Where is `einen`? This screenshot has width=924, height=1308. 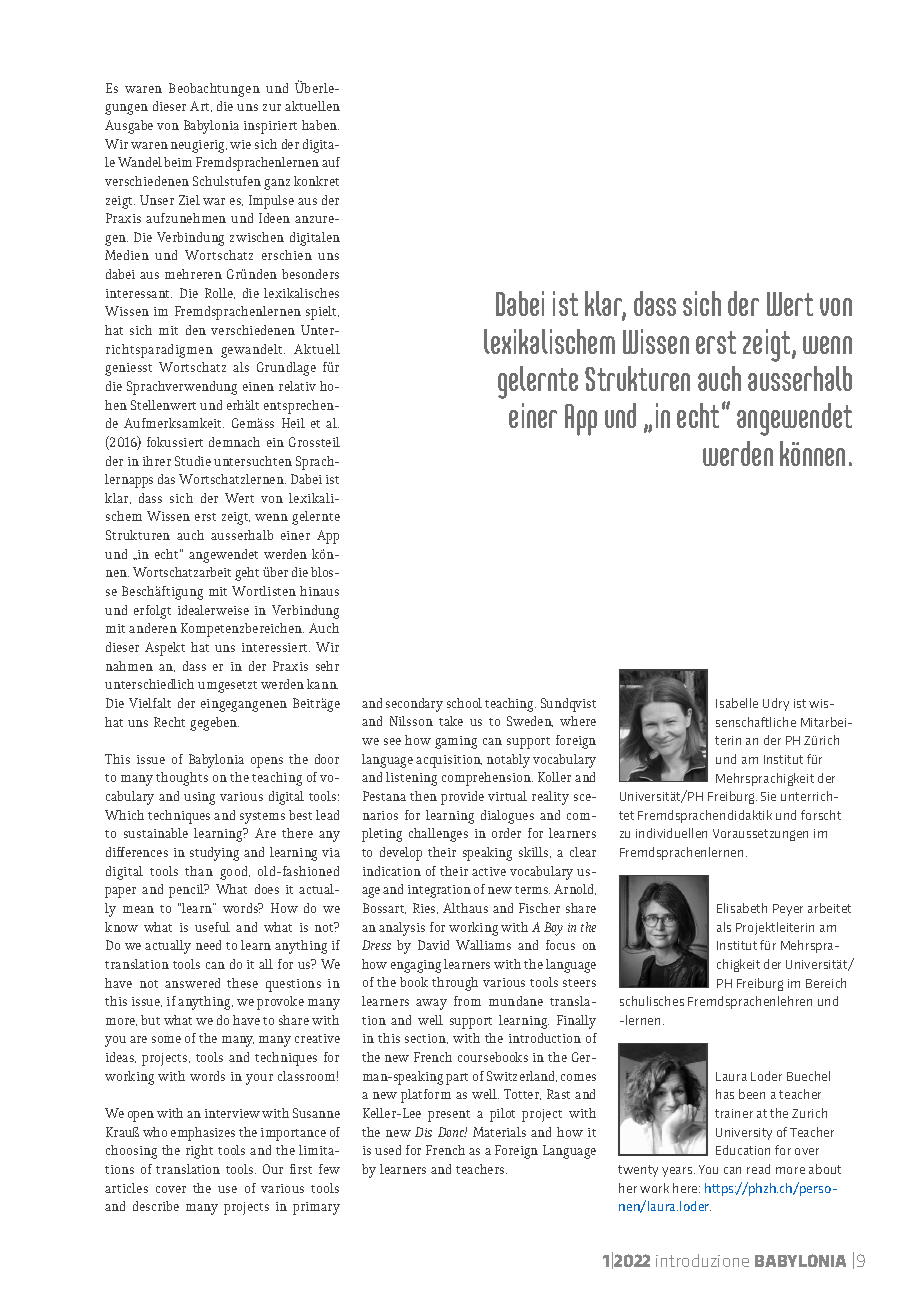
einen is located at coordinates (258, 386).
